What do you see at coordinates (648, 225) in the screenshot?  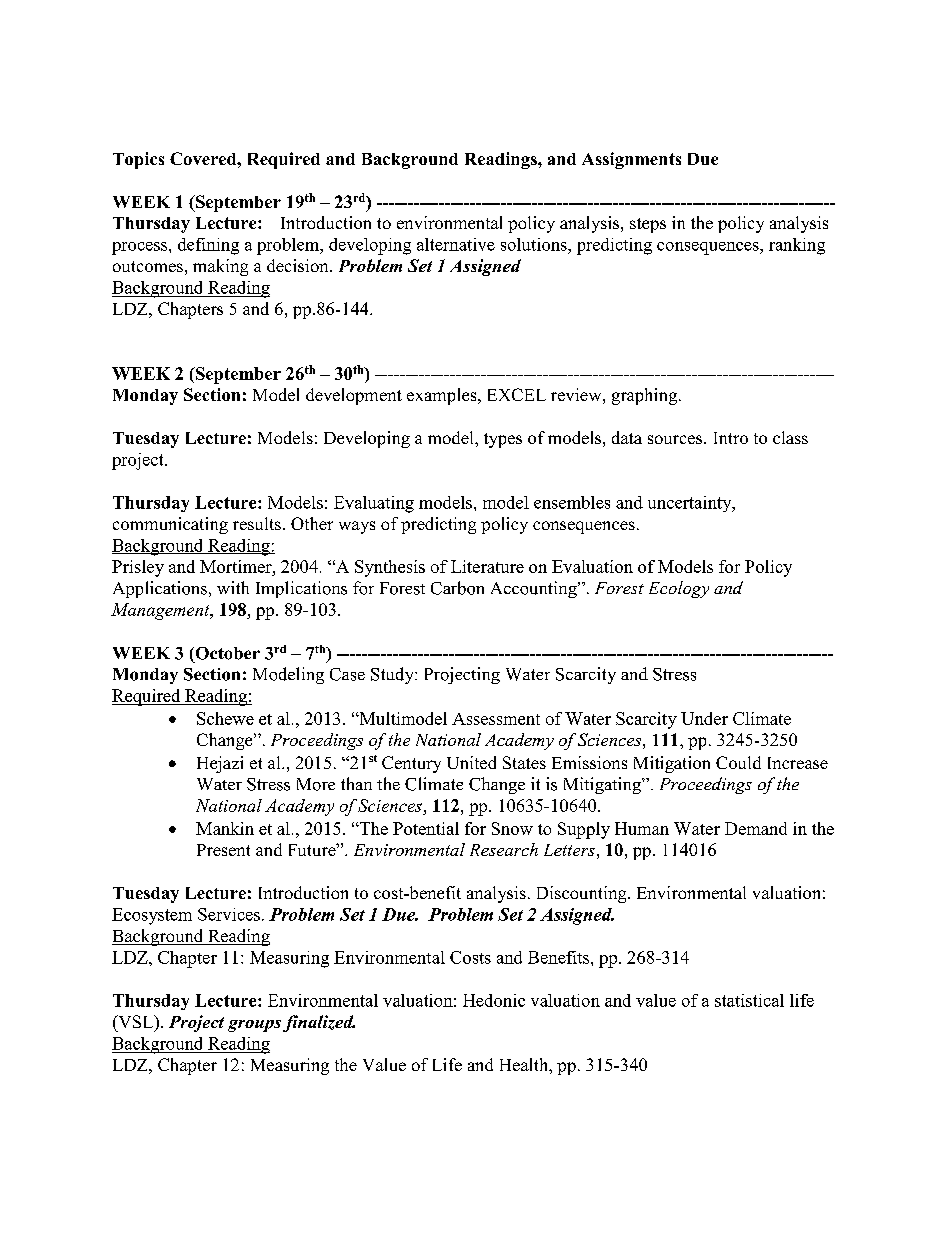 I see `steps` at bounding box center [648, 225].
